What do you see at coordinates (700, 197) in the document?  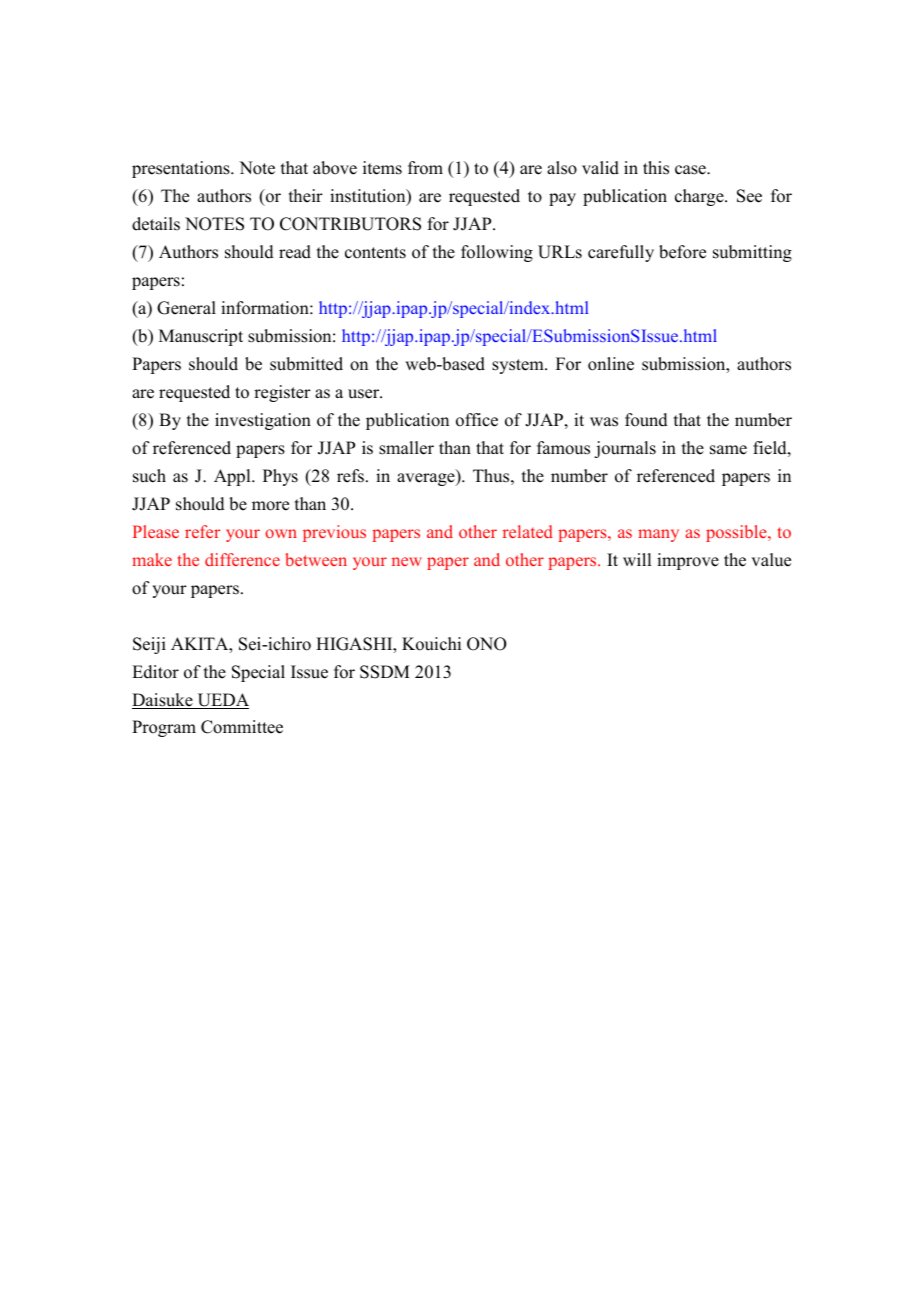 I see `charge` at bounding box center [700, 197].
